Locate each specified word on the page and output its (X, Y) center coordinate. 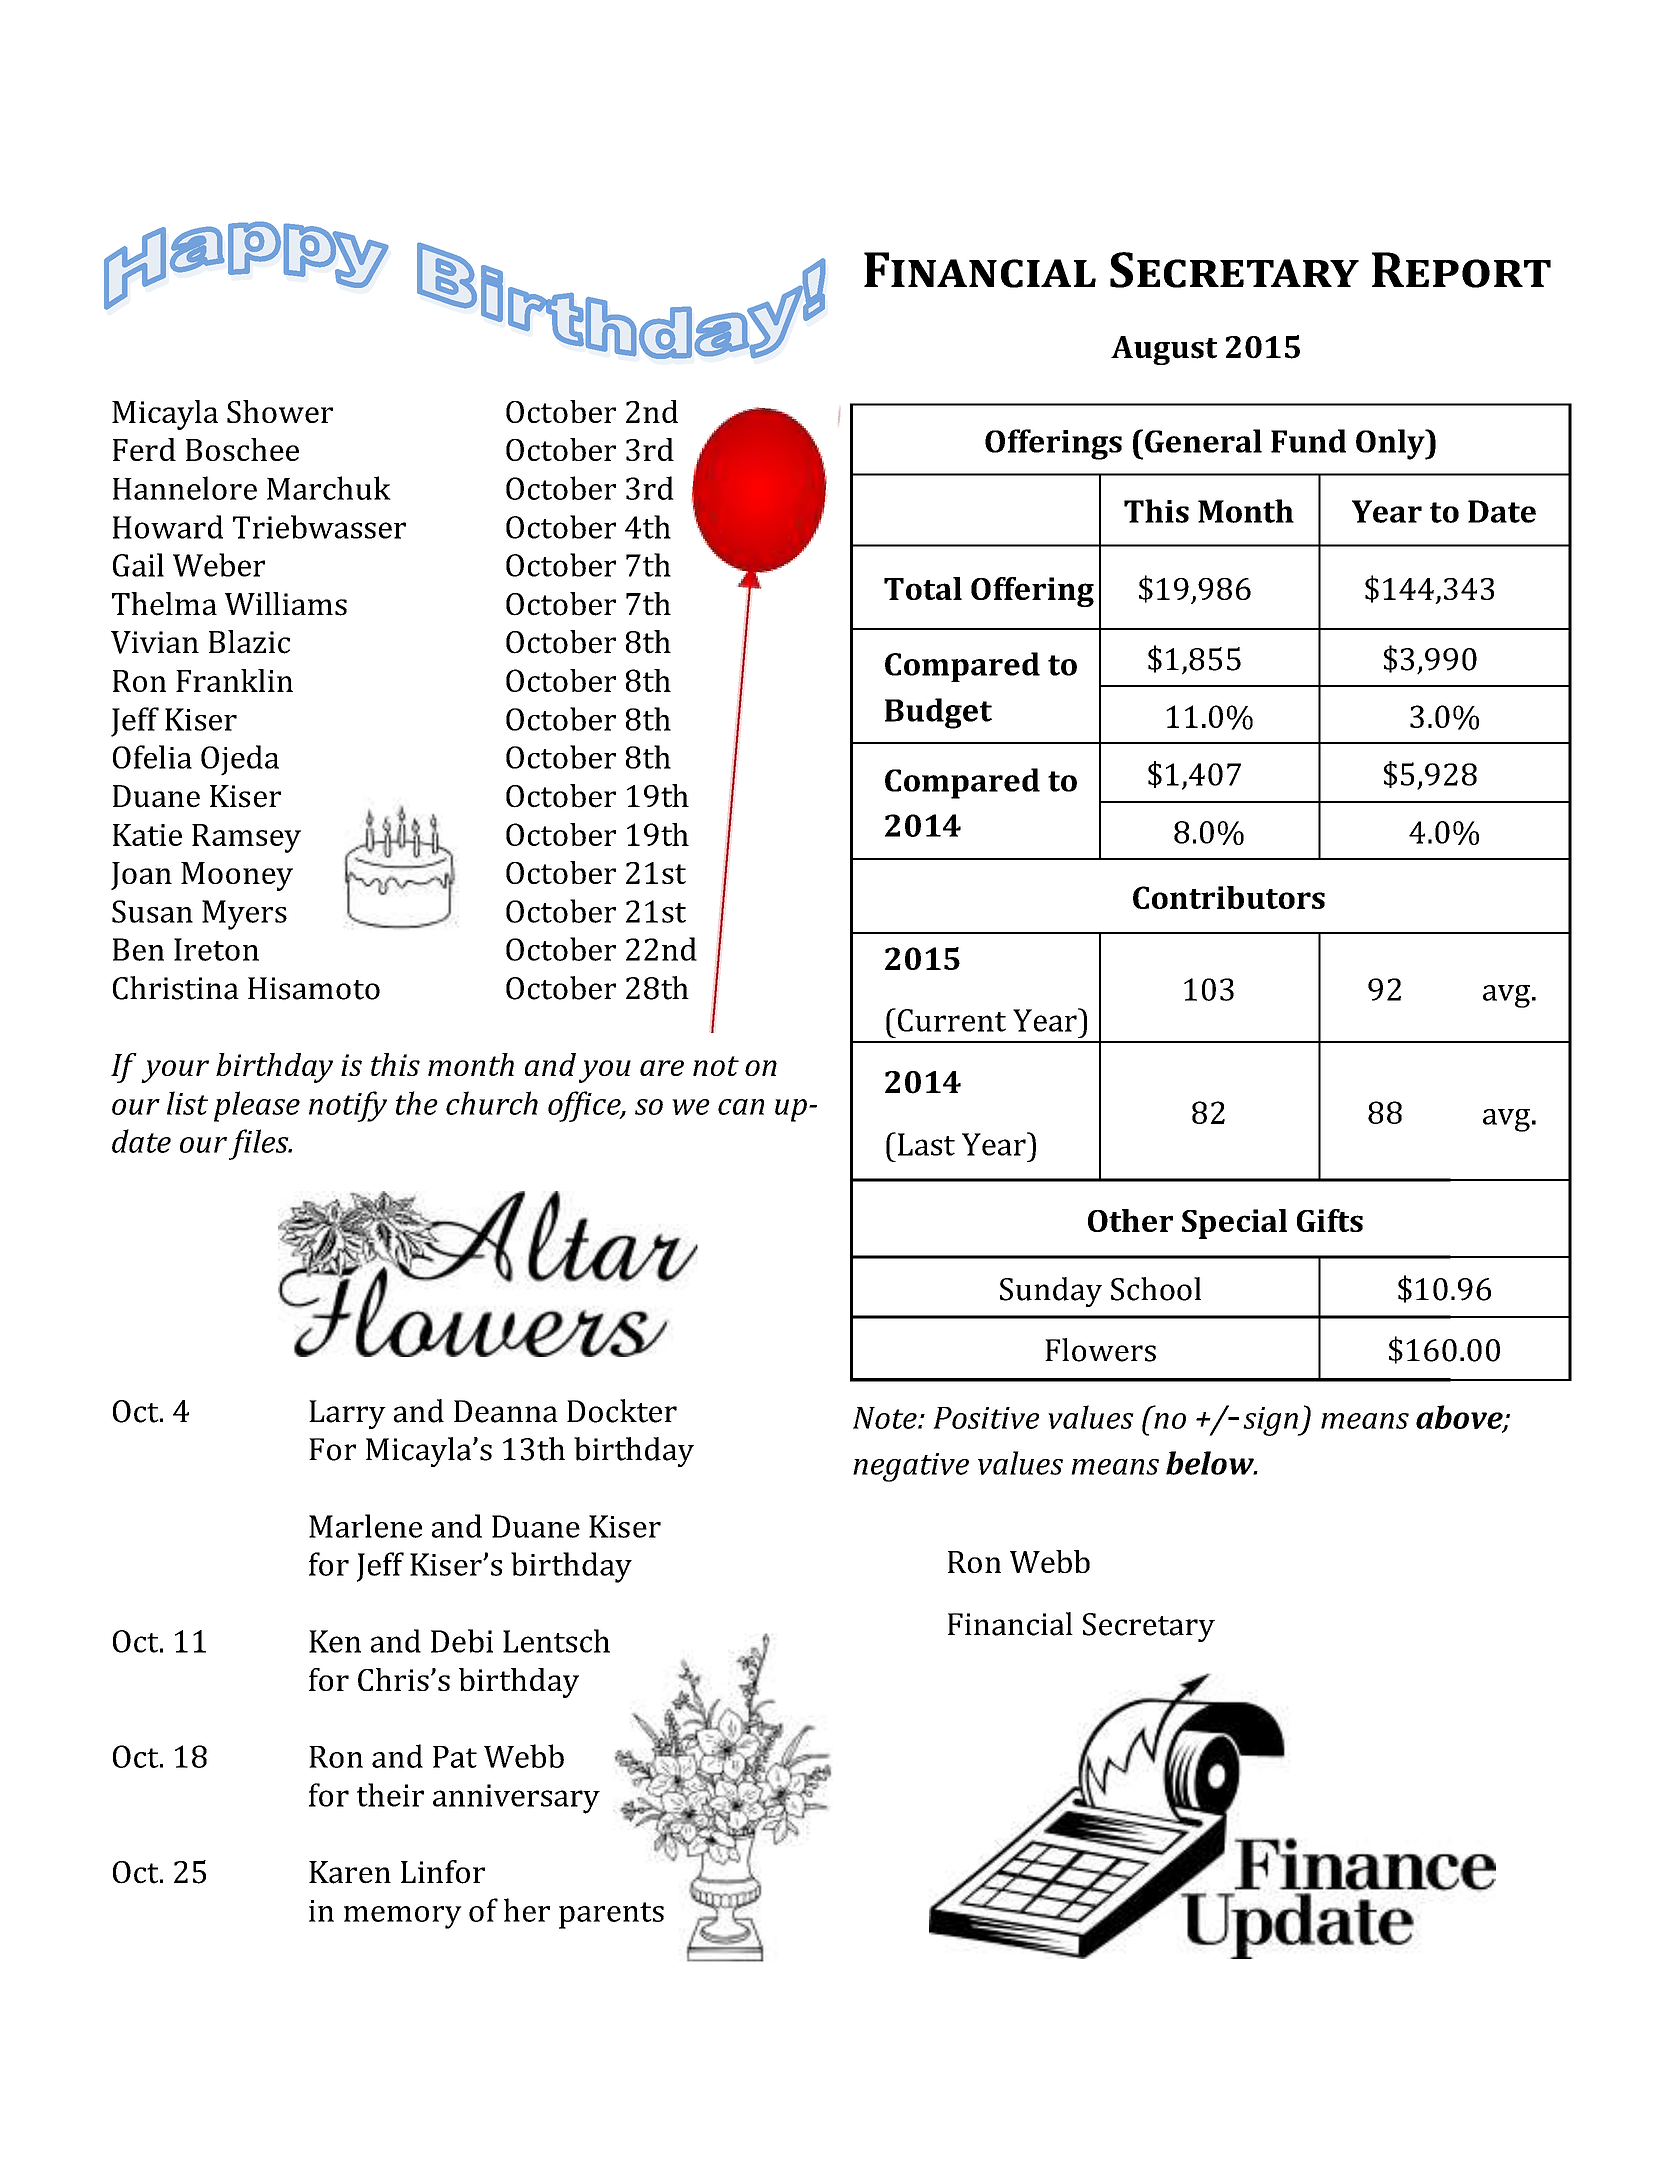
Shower (280, 411)
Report (1461, 270)
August (1164, 350)
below (1211, 1463)
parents (611, 1915)
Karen (350, 1872)
